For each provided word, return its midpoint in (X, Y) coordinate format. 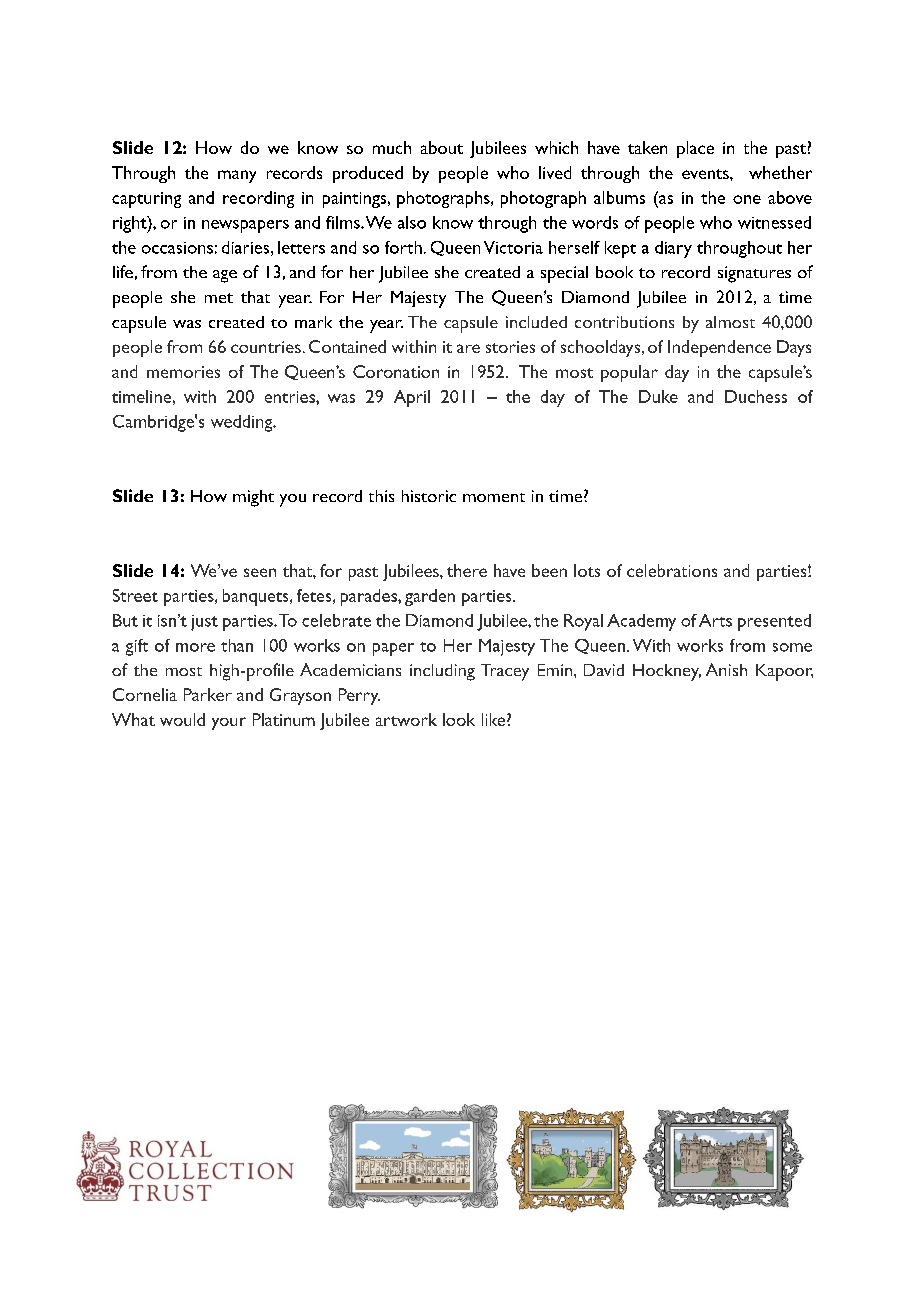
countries (266, 347)
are (468, 348)
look (459, 719)
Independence (719, 348)
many (237, 176)
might (253, 498)
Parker (208, 694)
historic (429, 496)
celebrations (672, 570)
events (706, 174)
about (442, 147)
